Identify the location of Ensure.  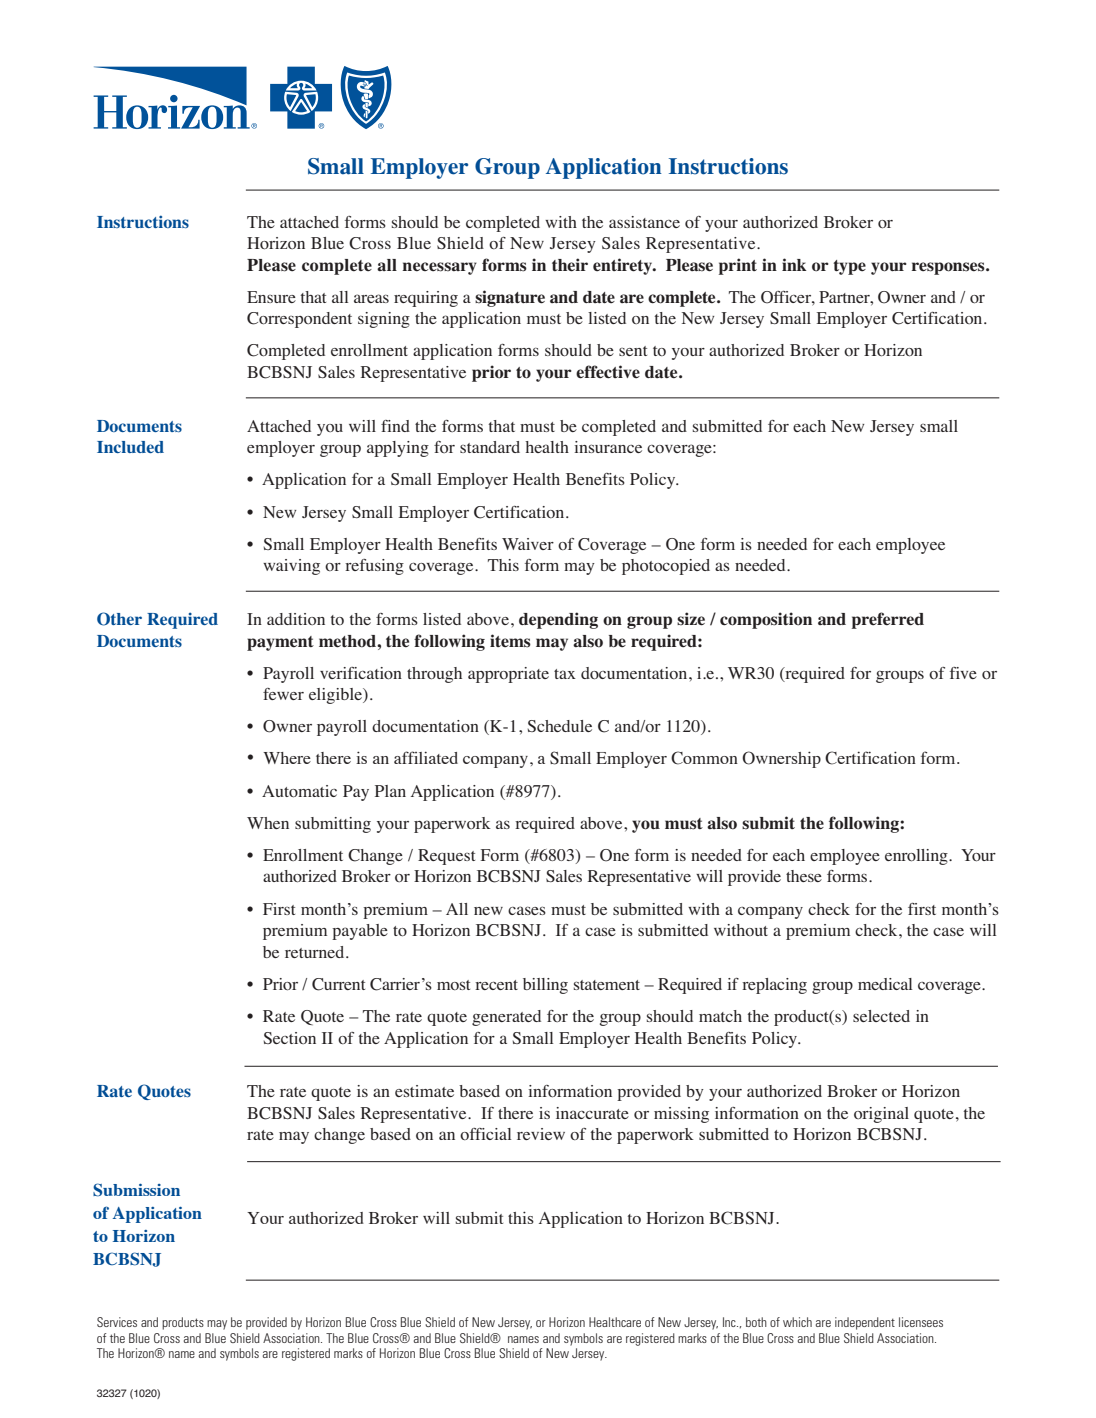
(271, 297).
